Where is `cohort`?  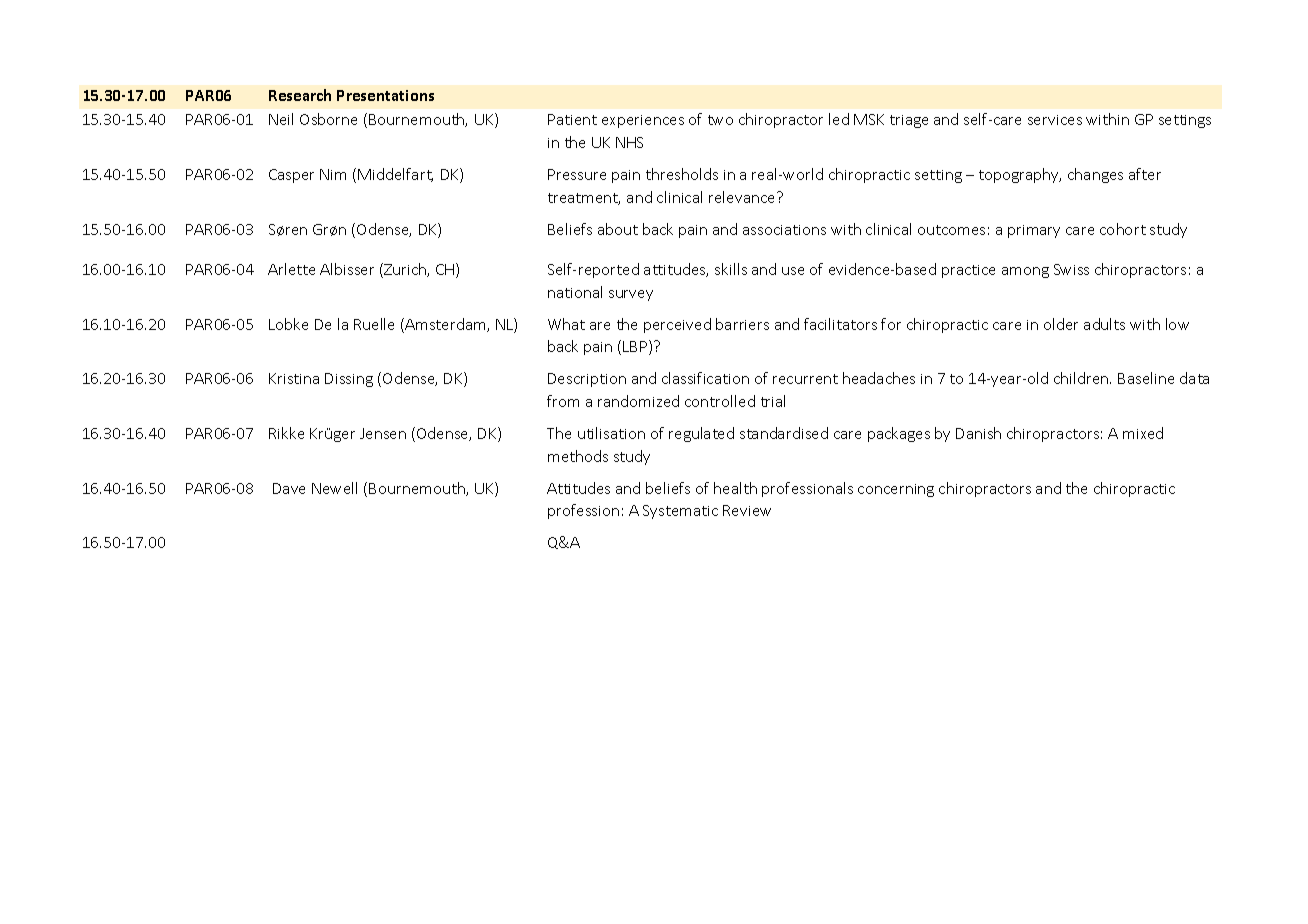 cohort is located at coordinates (1123, 229).
